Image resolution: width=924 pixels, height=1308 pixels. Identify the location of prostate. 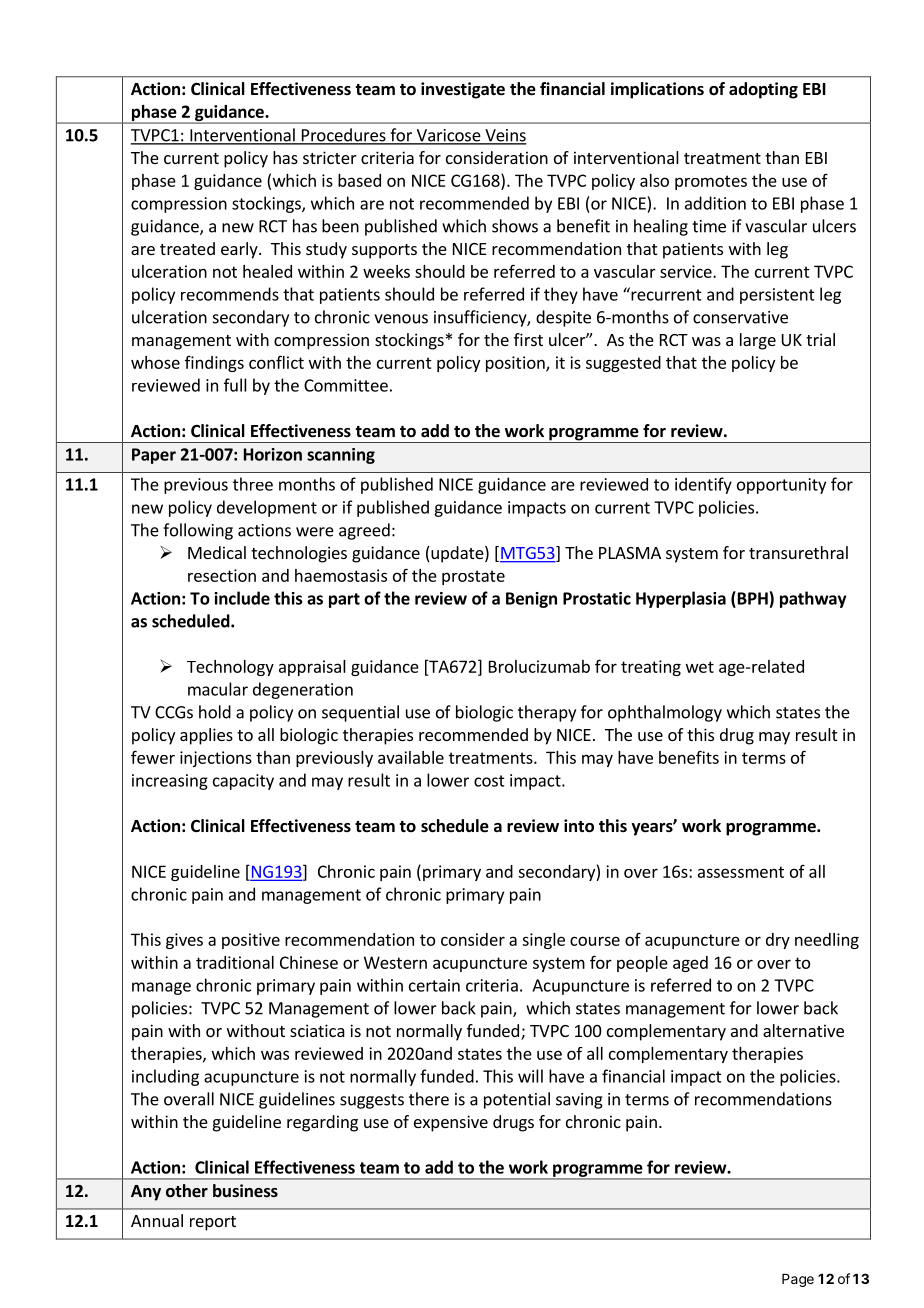
(473, 577).
